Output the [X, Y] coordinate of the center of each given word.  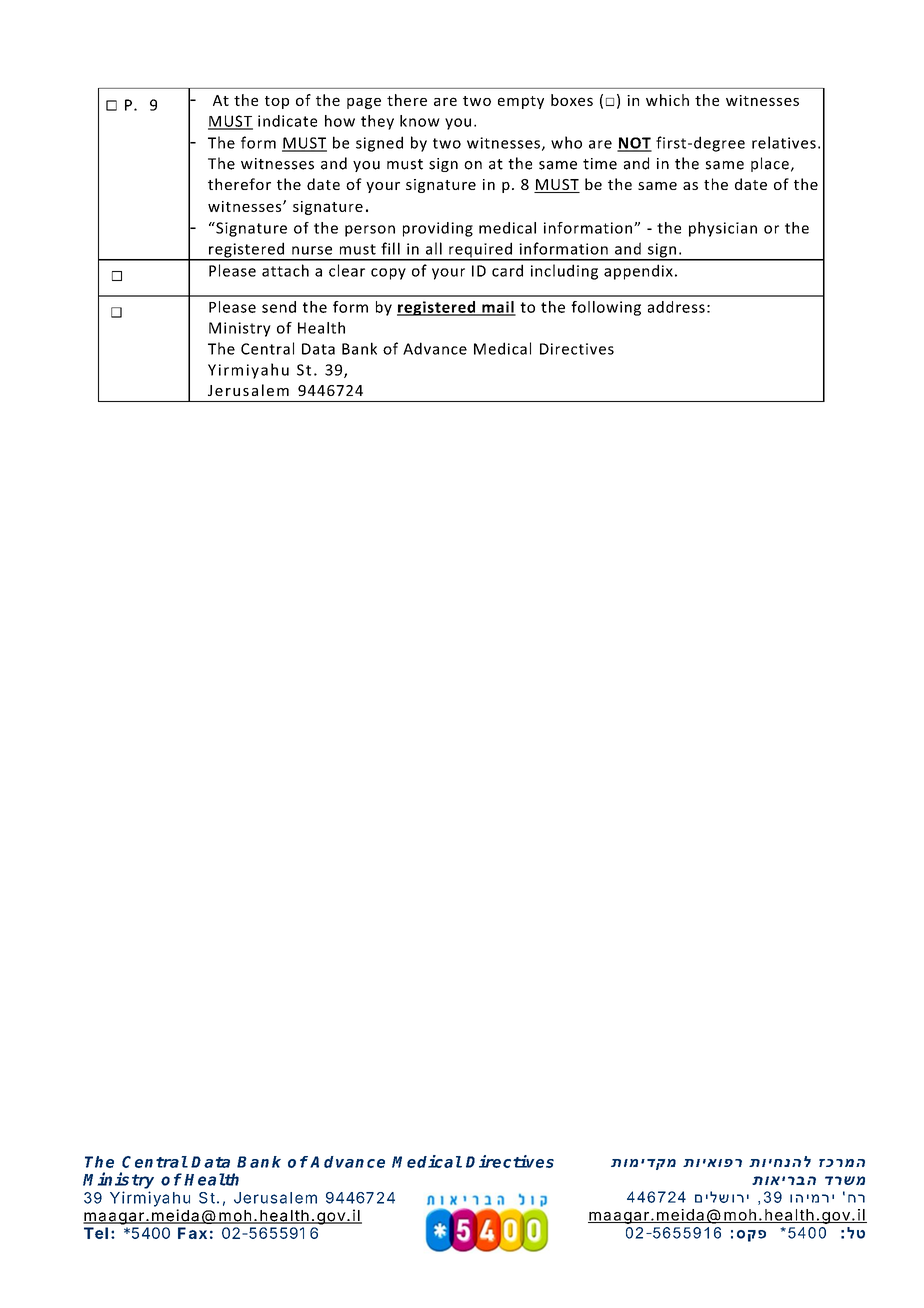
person [370, 231]
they [377, 122]
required [480, 251]
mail [498, 308]
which [667, 100]
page [364, 103]
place [770, 164]
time [600, 164]
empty [521, 102]
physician [723, 229]
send [279, 307]
